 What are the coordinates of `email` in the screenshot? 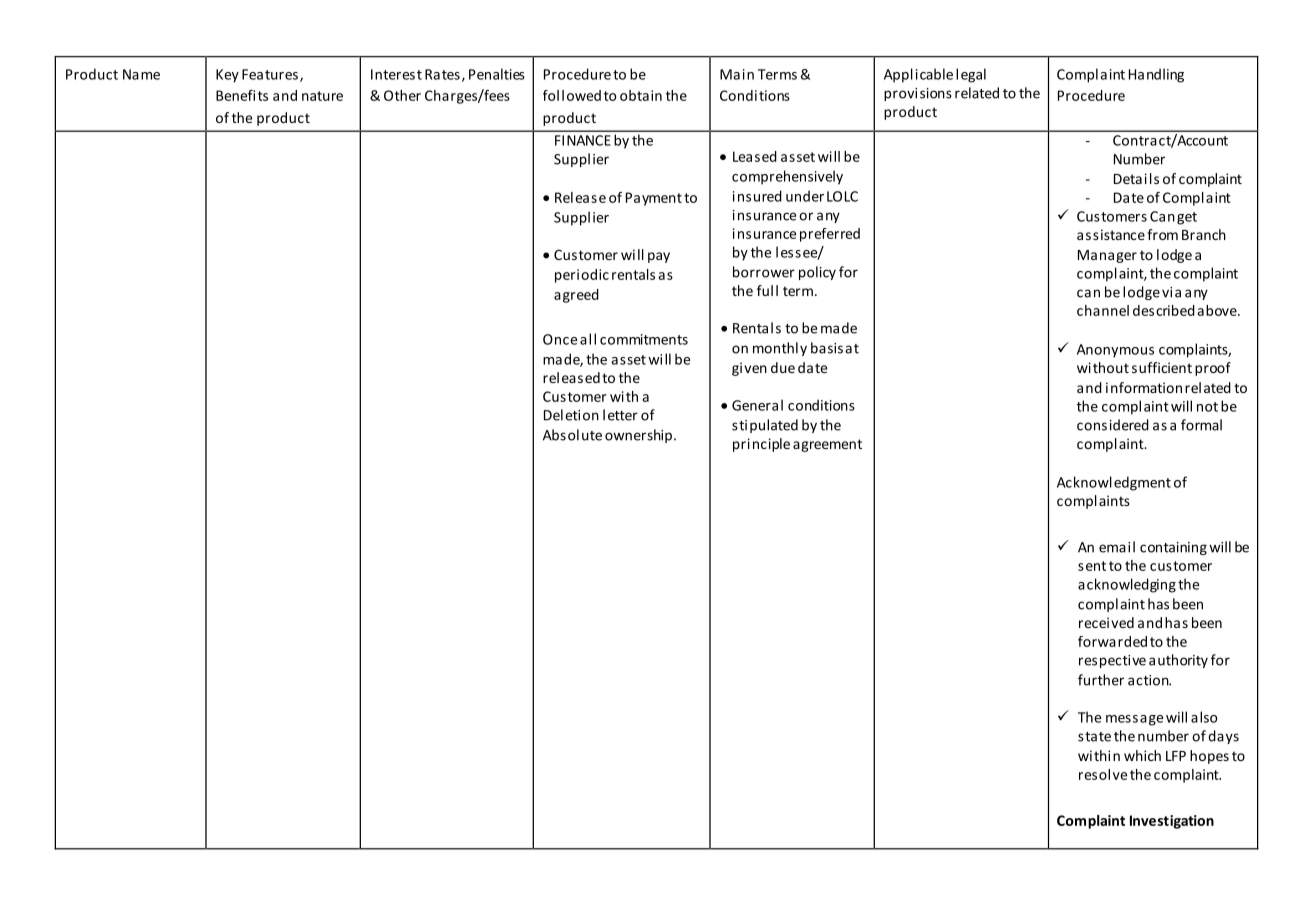 It's located at (1117, 547).
